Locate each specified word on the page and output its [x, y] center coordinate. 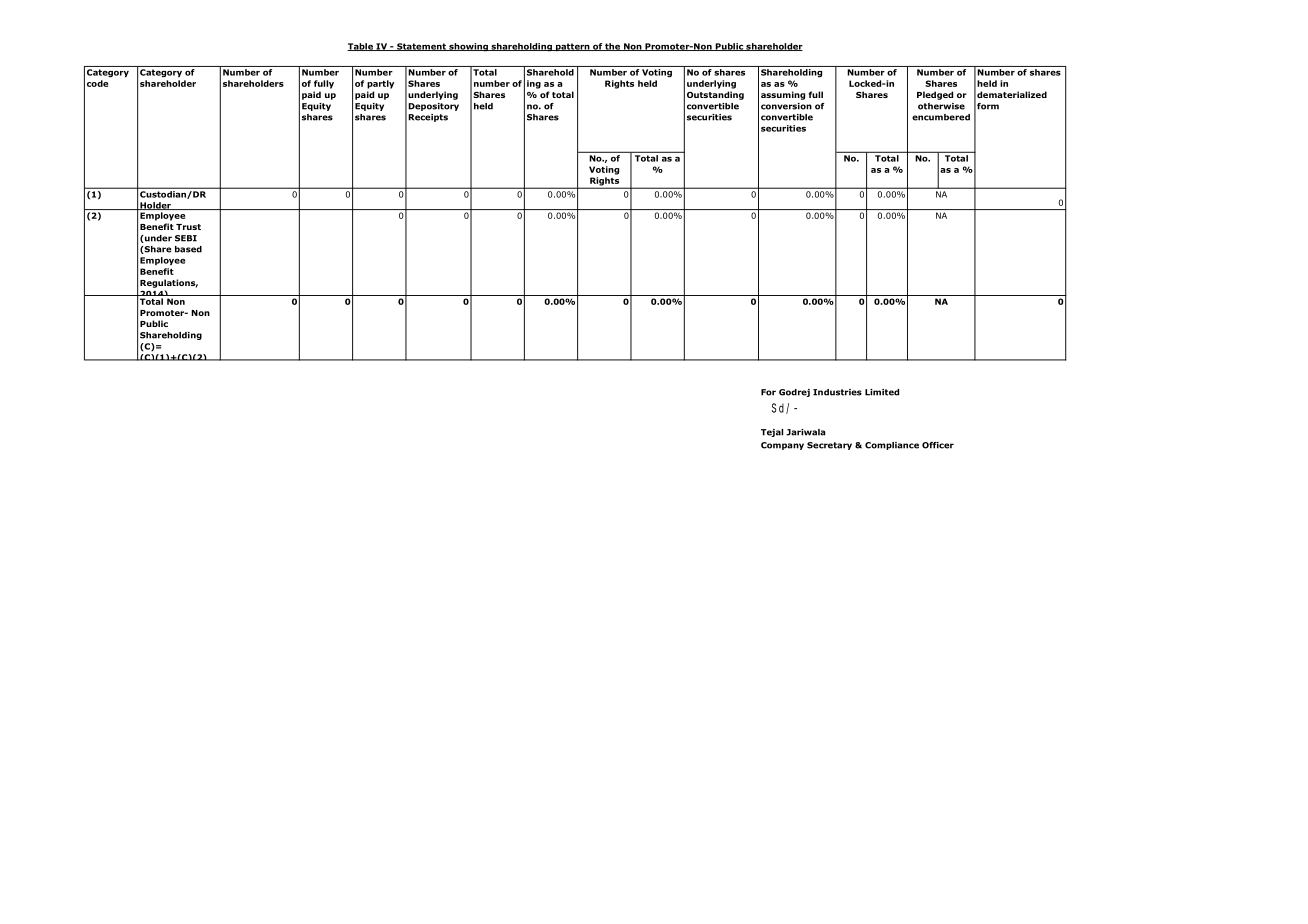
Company [782, 446]
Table [361, 47]
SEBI [186, 238]
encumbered [941, 117]
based [188, 249]
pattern [572, 47]
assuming [783, 95]
